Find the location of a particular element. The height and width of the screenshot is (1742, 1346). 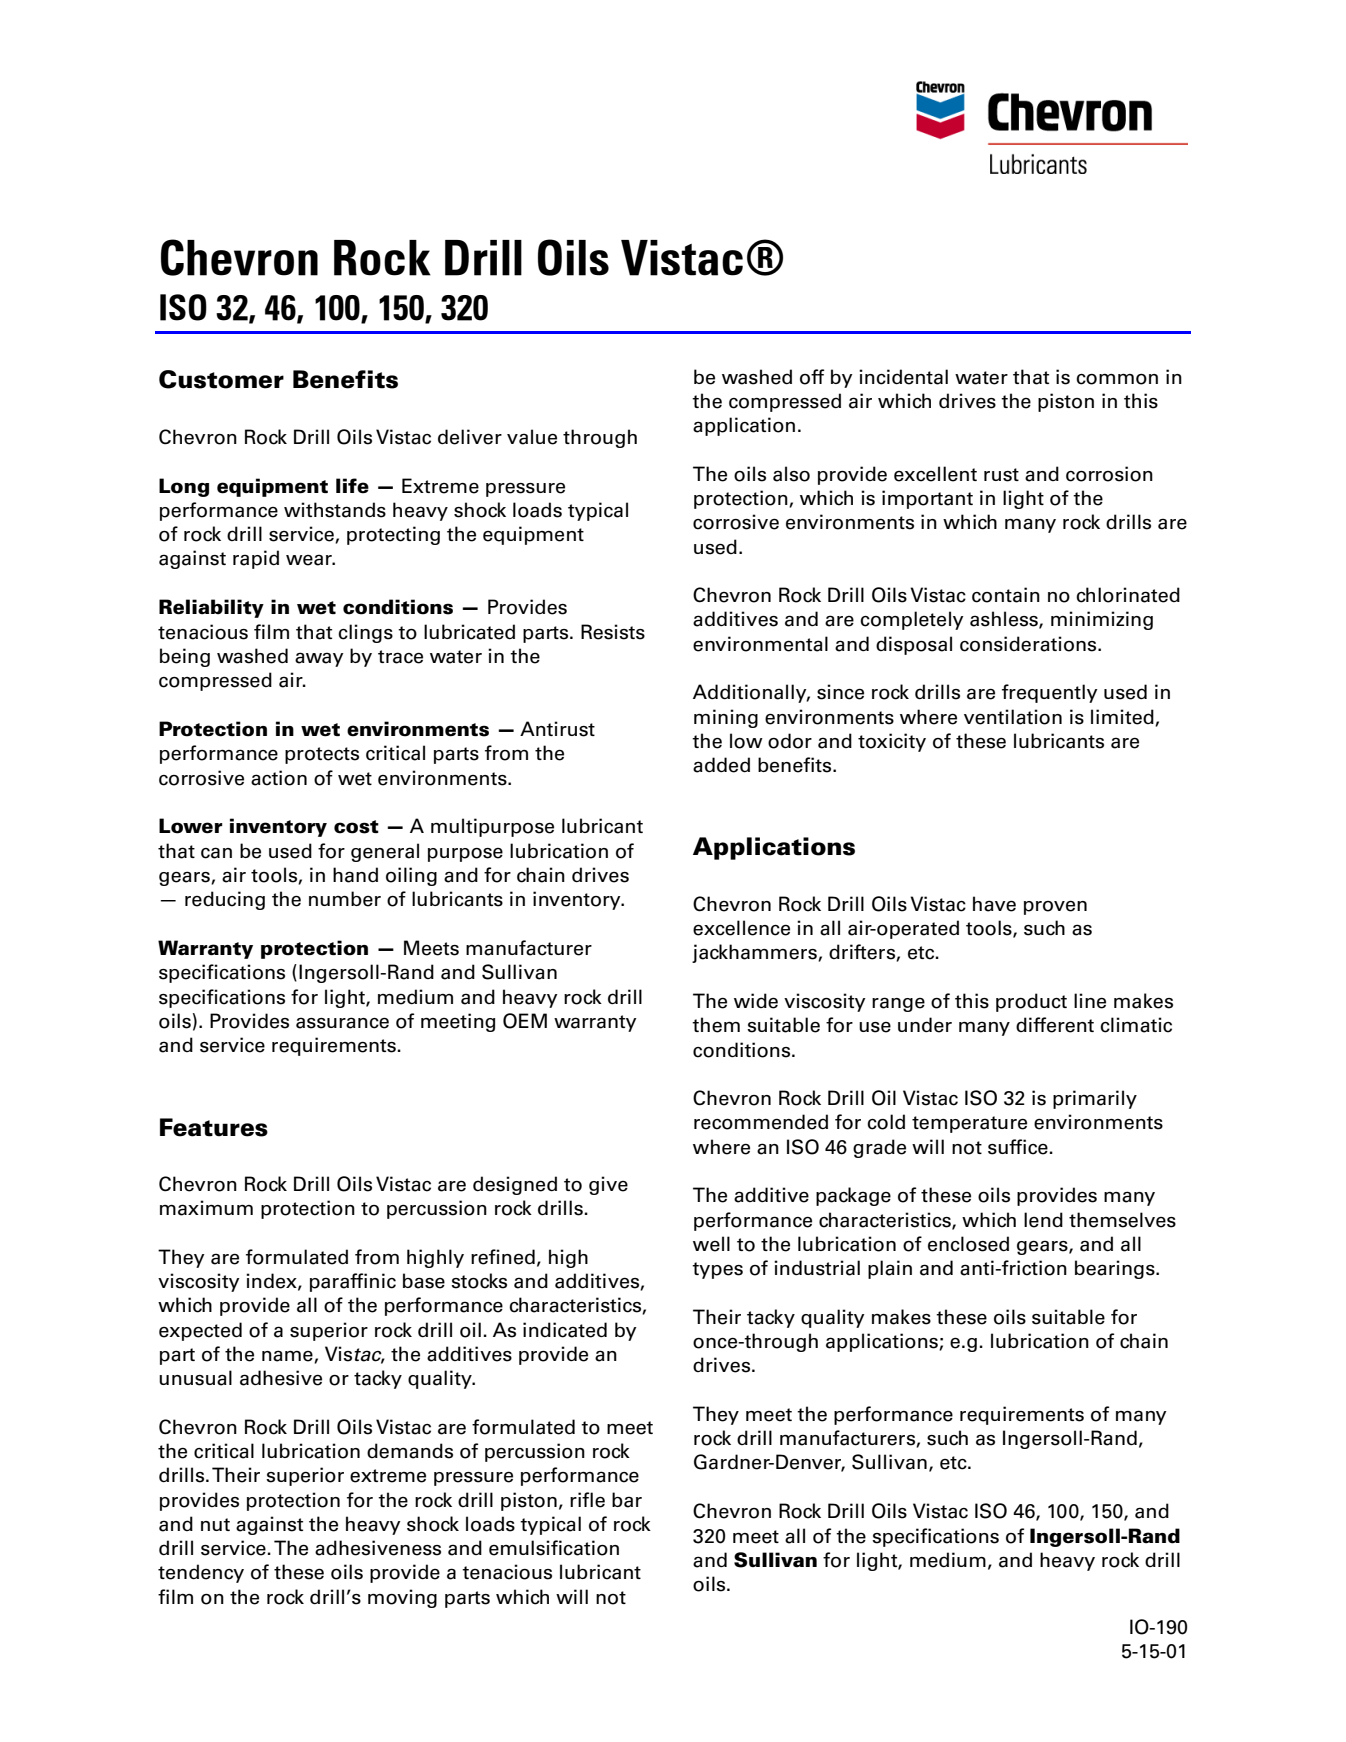

tendency is located at coordinates (201, 1573).
